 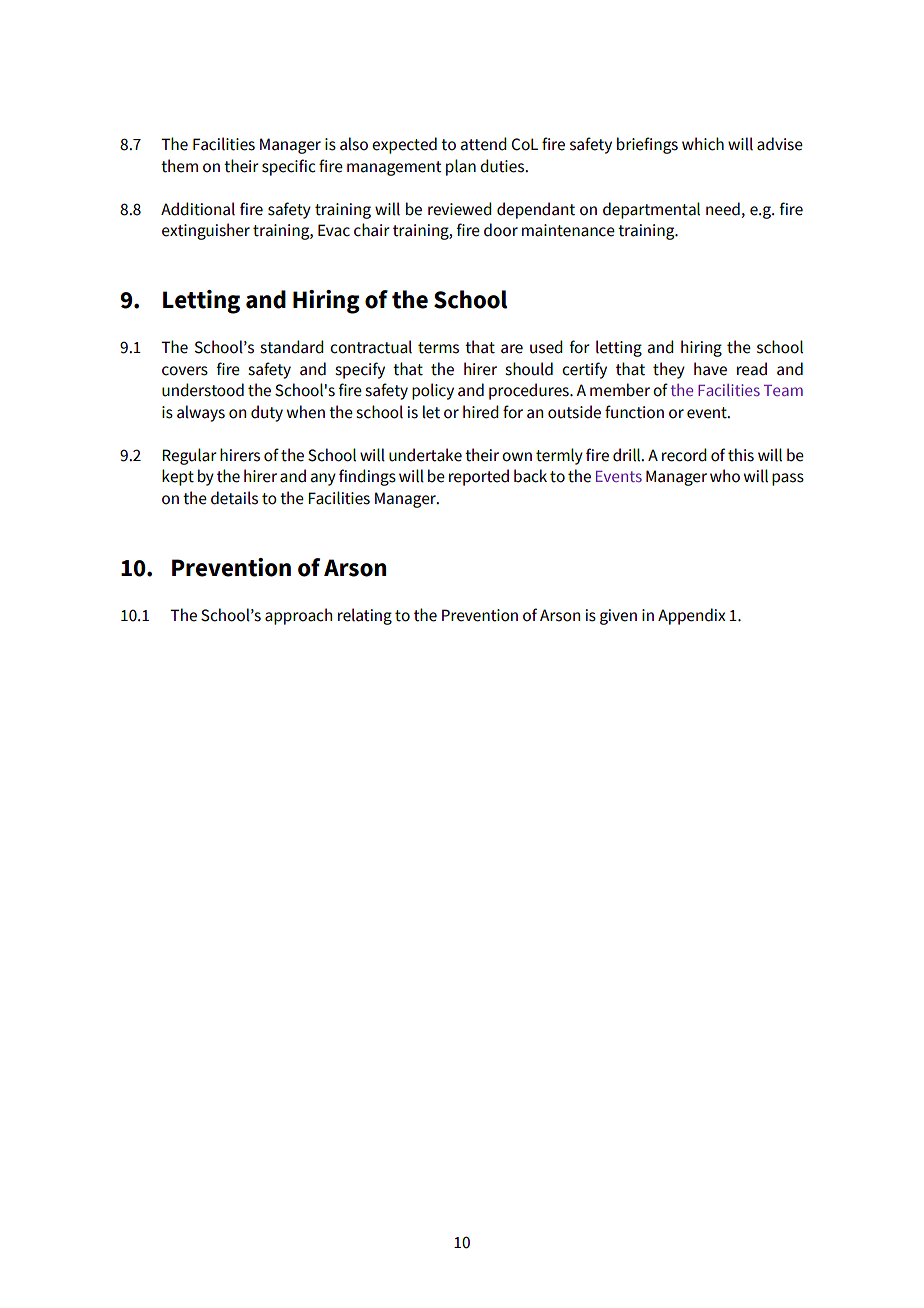 I want to click on approach, so click(x=298, y=616).
